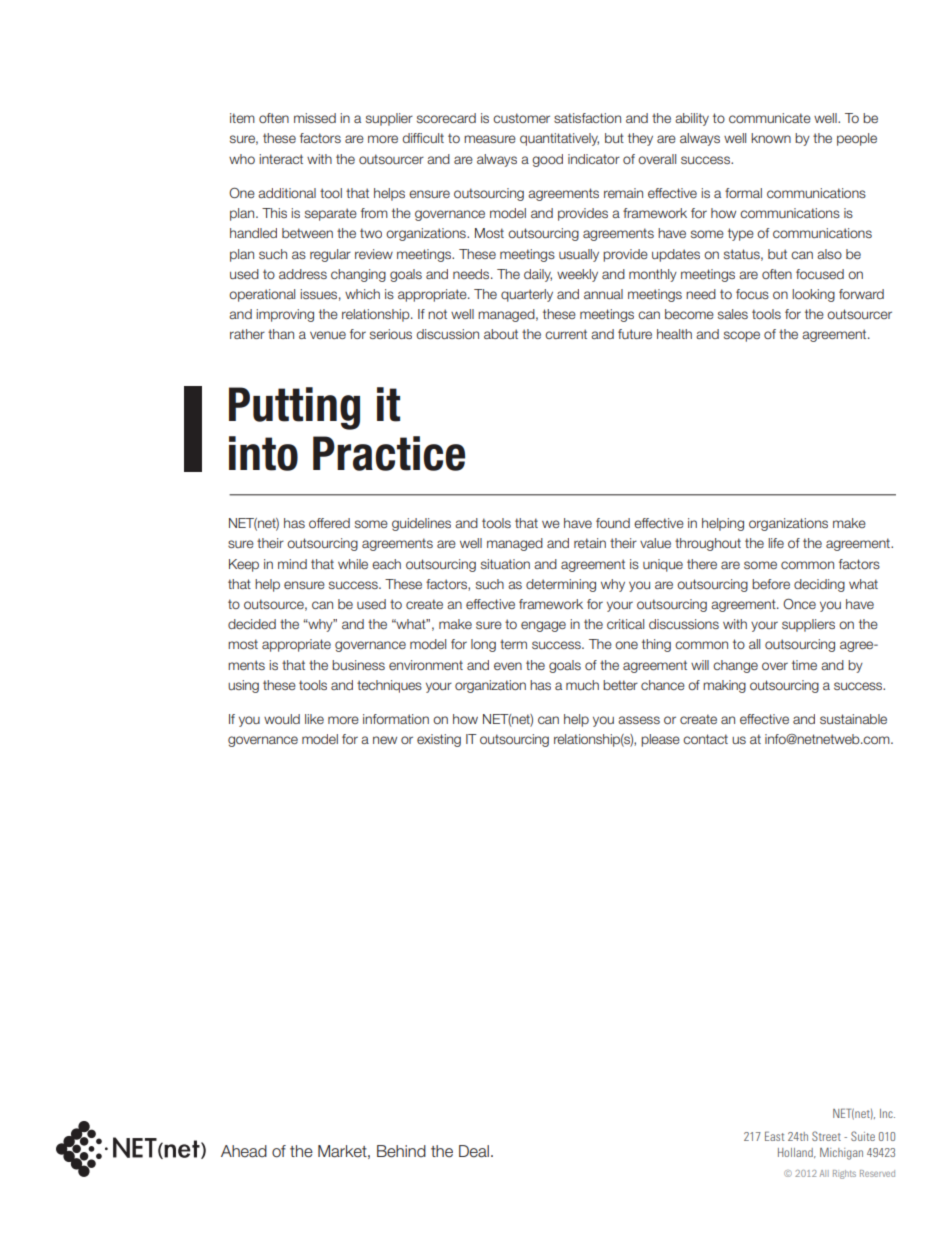 The height and width of the screenshot is (1233, 952). Describe the element at coordinates (566, 334) in the screenshot. I see `current` at that location.
